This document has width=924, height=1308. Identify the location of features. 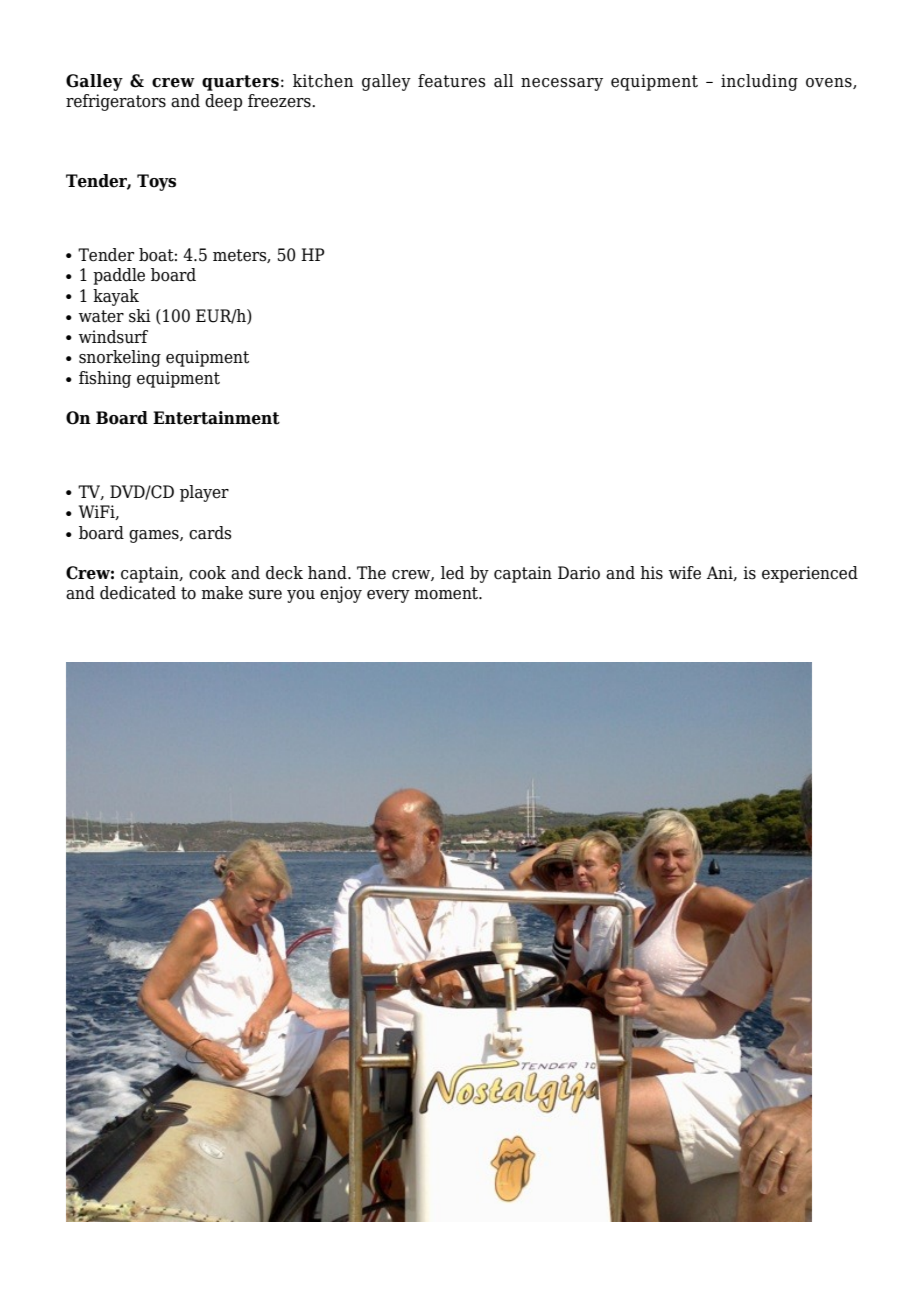
(452, 81).
